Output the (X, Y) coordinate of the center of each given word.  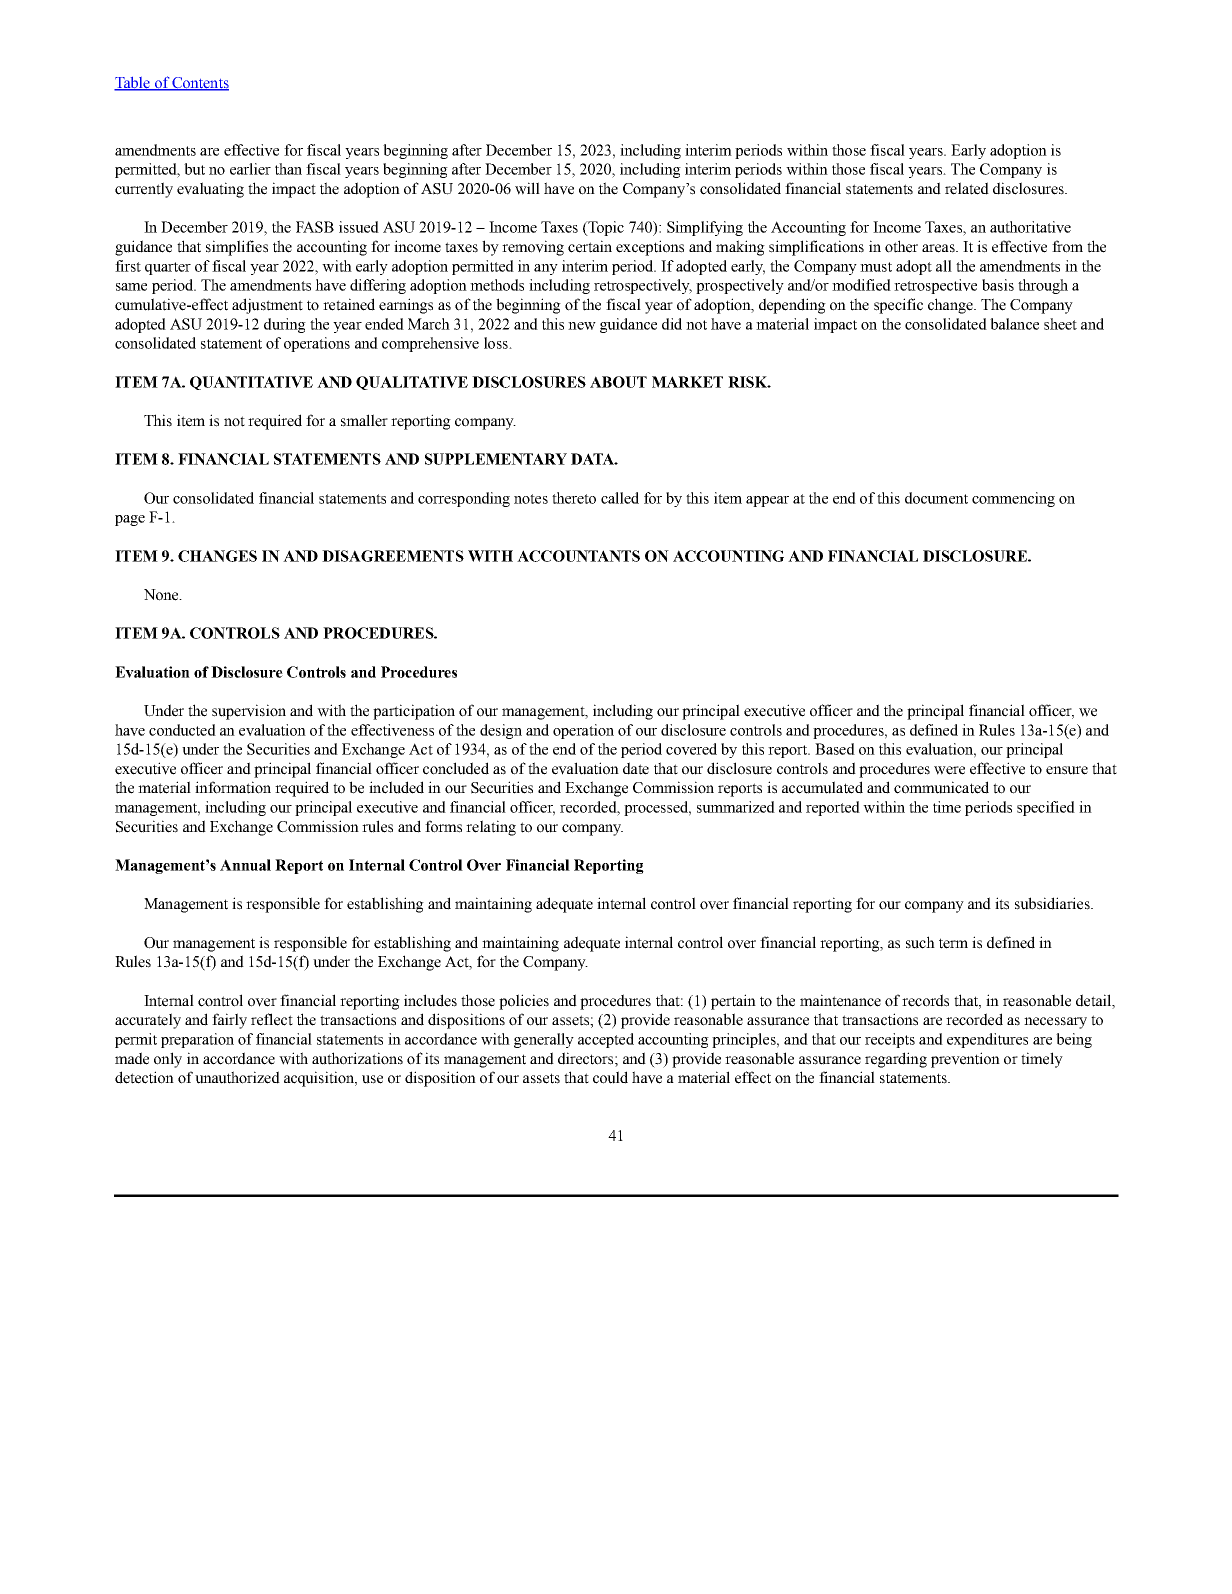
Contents (199, 83)
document (936, 498)
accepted (606, 1040)
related (967, 188)
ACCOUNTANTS (578, 556)
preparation (197, 1040)
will (527, 188)
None (162, 595)
